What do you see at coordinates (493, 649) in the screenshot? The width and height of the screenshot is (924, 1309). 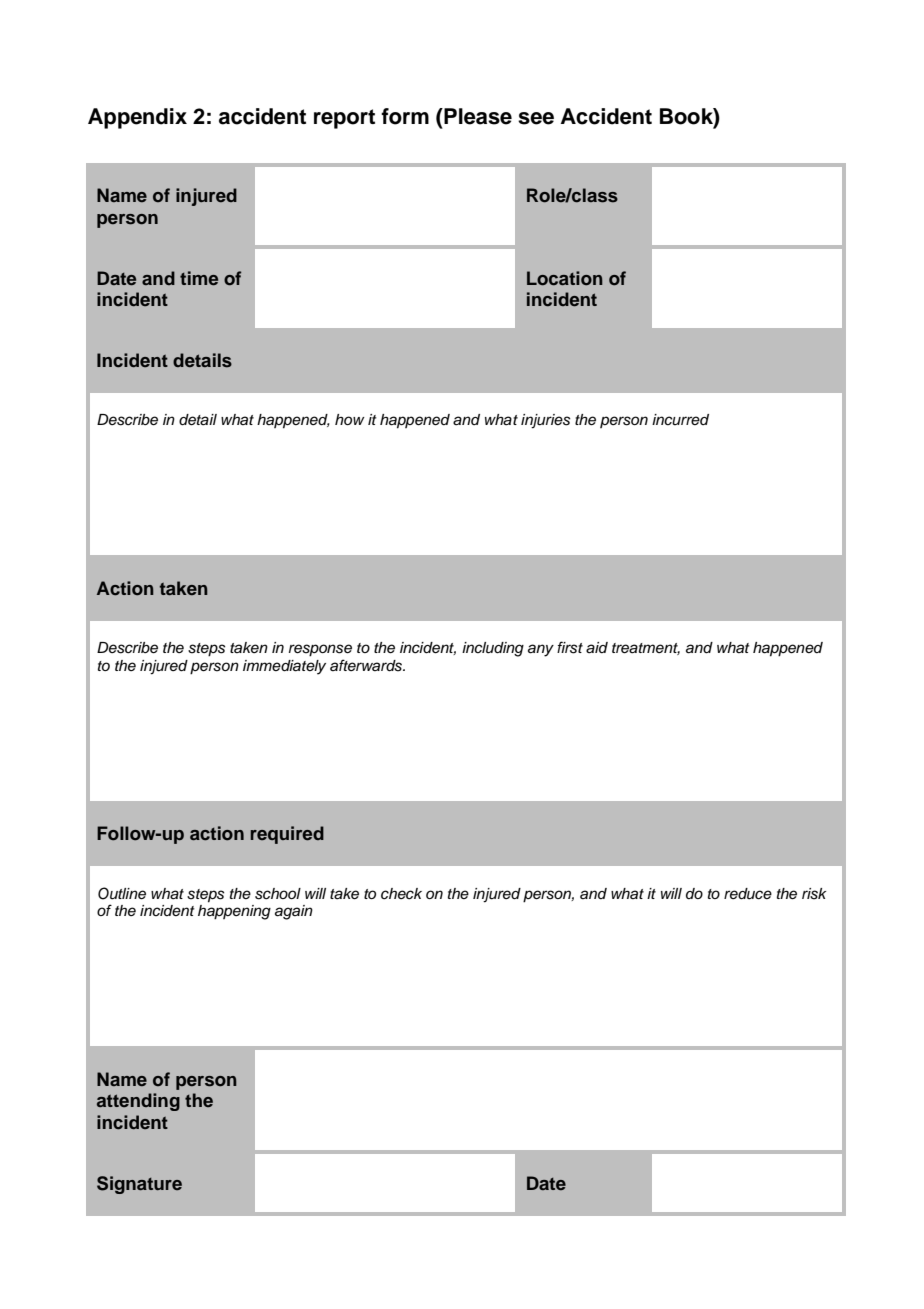 I see `including` at bounding box center [493, 649].
